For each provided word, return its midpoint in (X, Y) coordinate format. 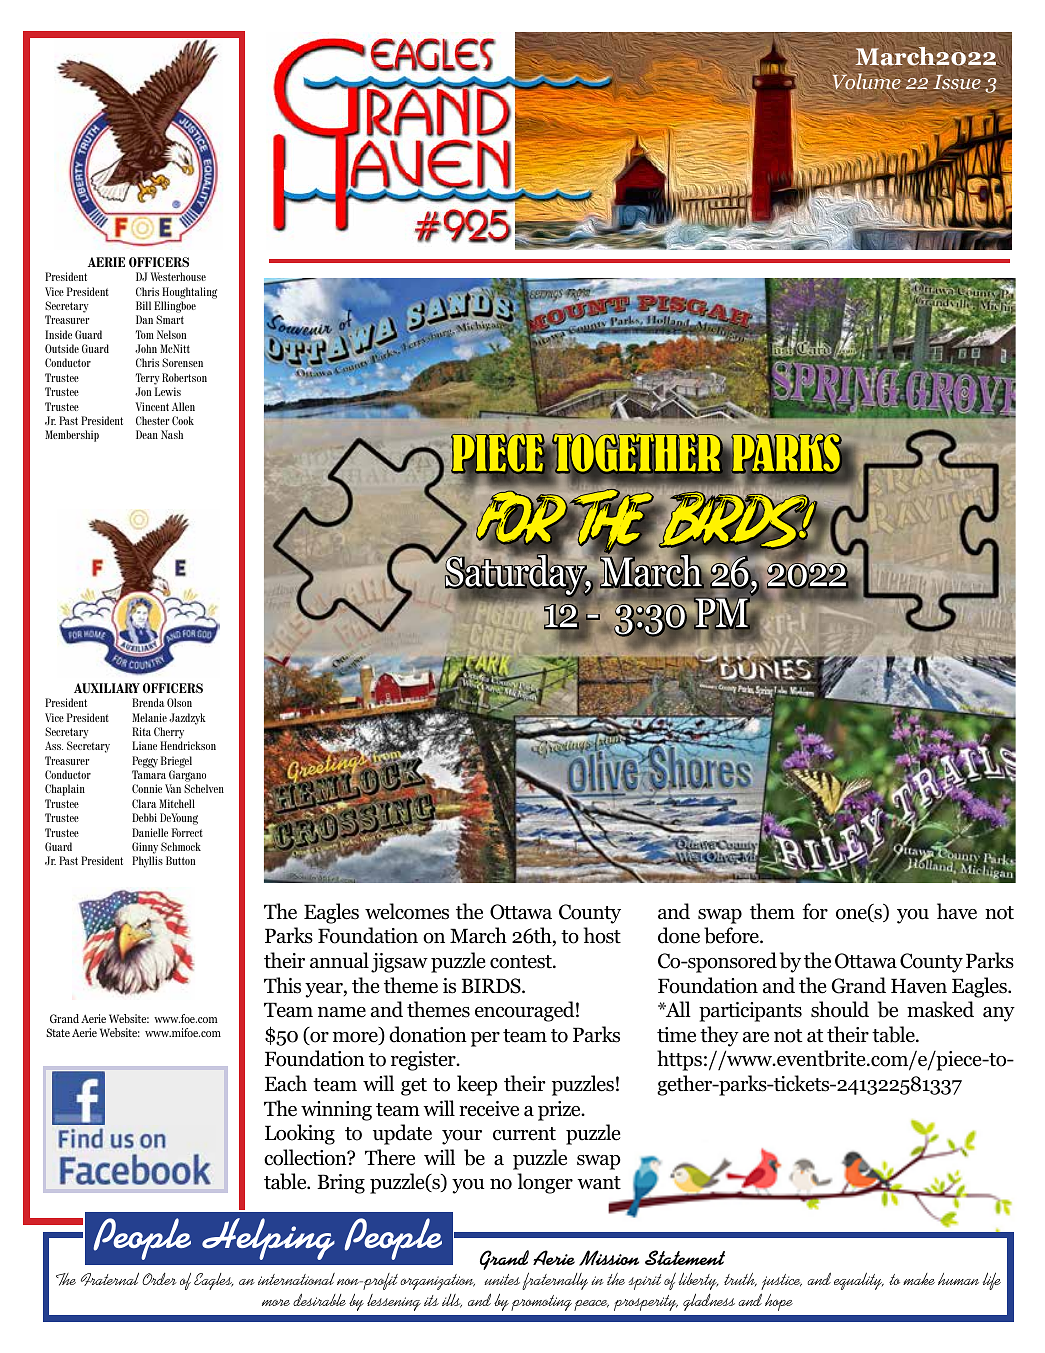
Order (159, 1279)
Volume (867, 81)
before (732, 935)
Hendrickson (188, 745)
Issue (957, 81)
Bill (143, 305)
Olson (179, 702)
